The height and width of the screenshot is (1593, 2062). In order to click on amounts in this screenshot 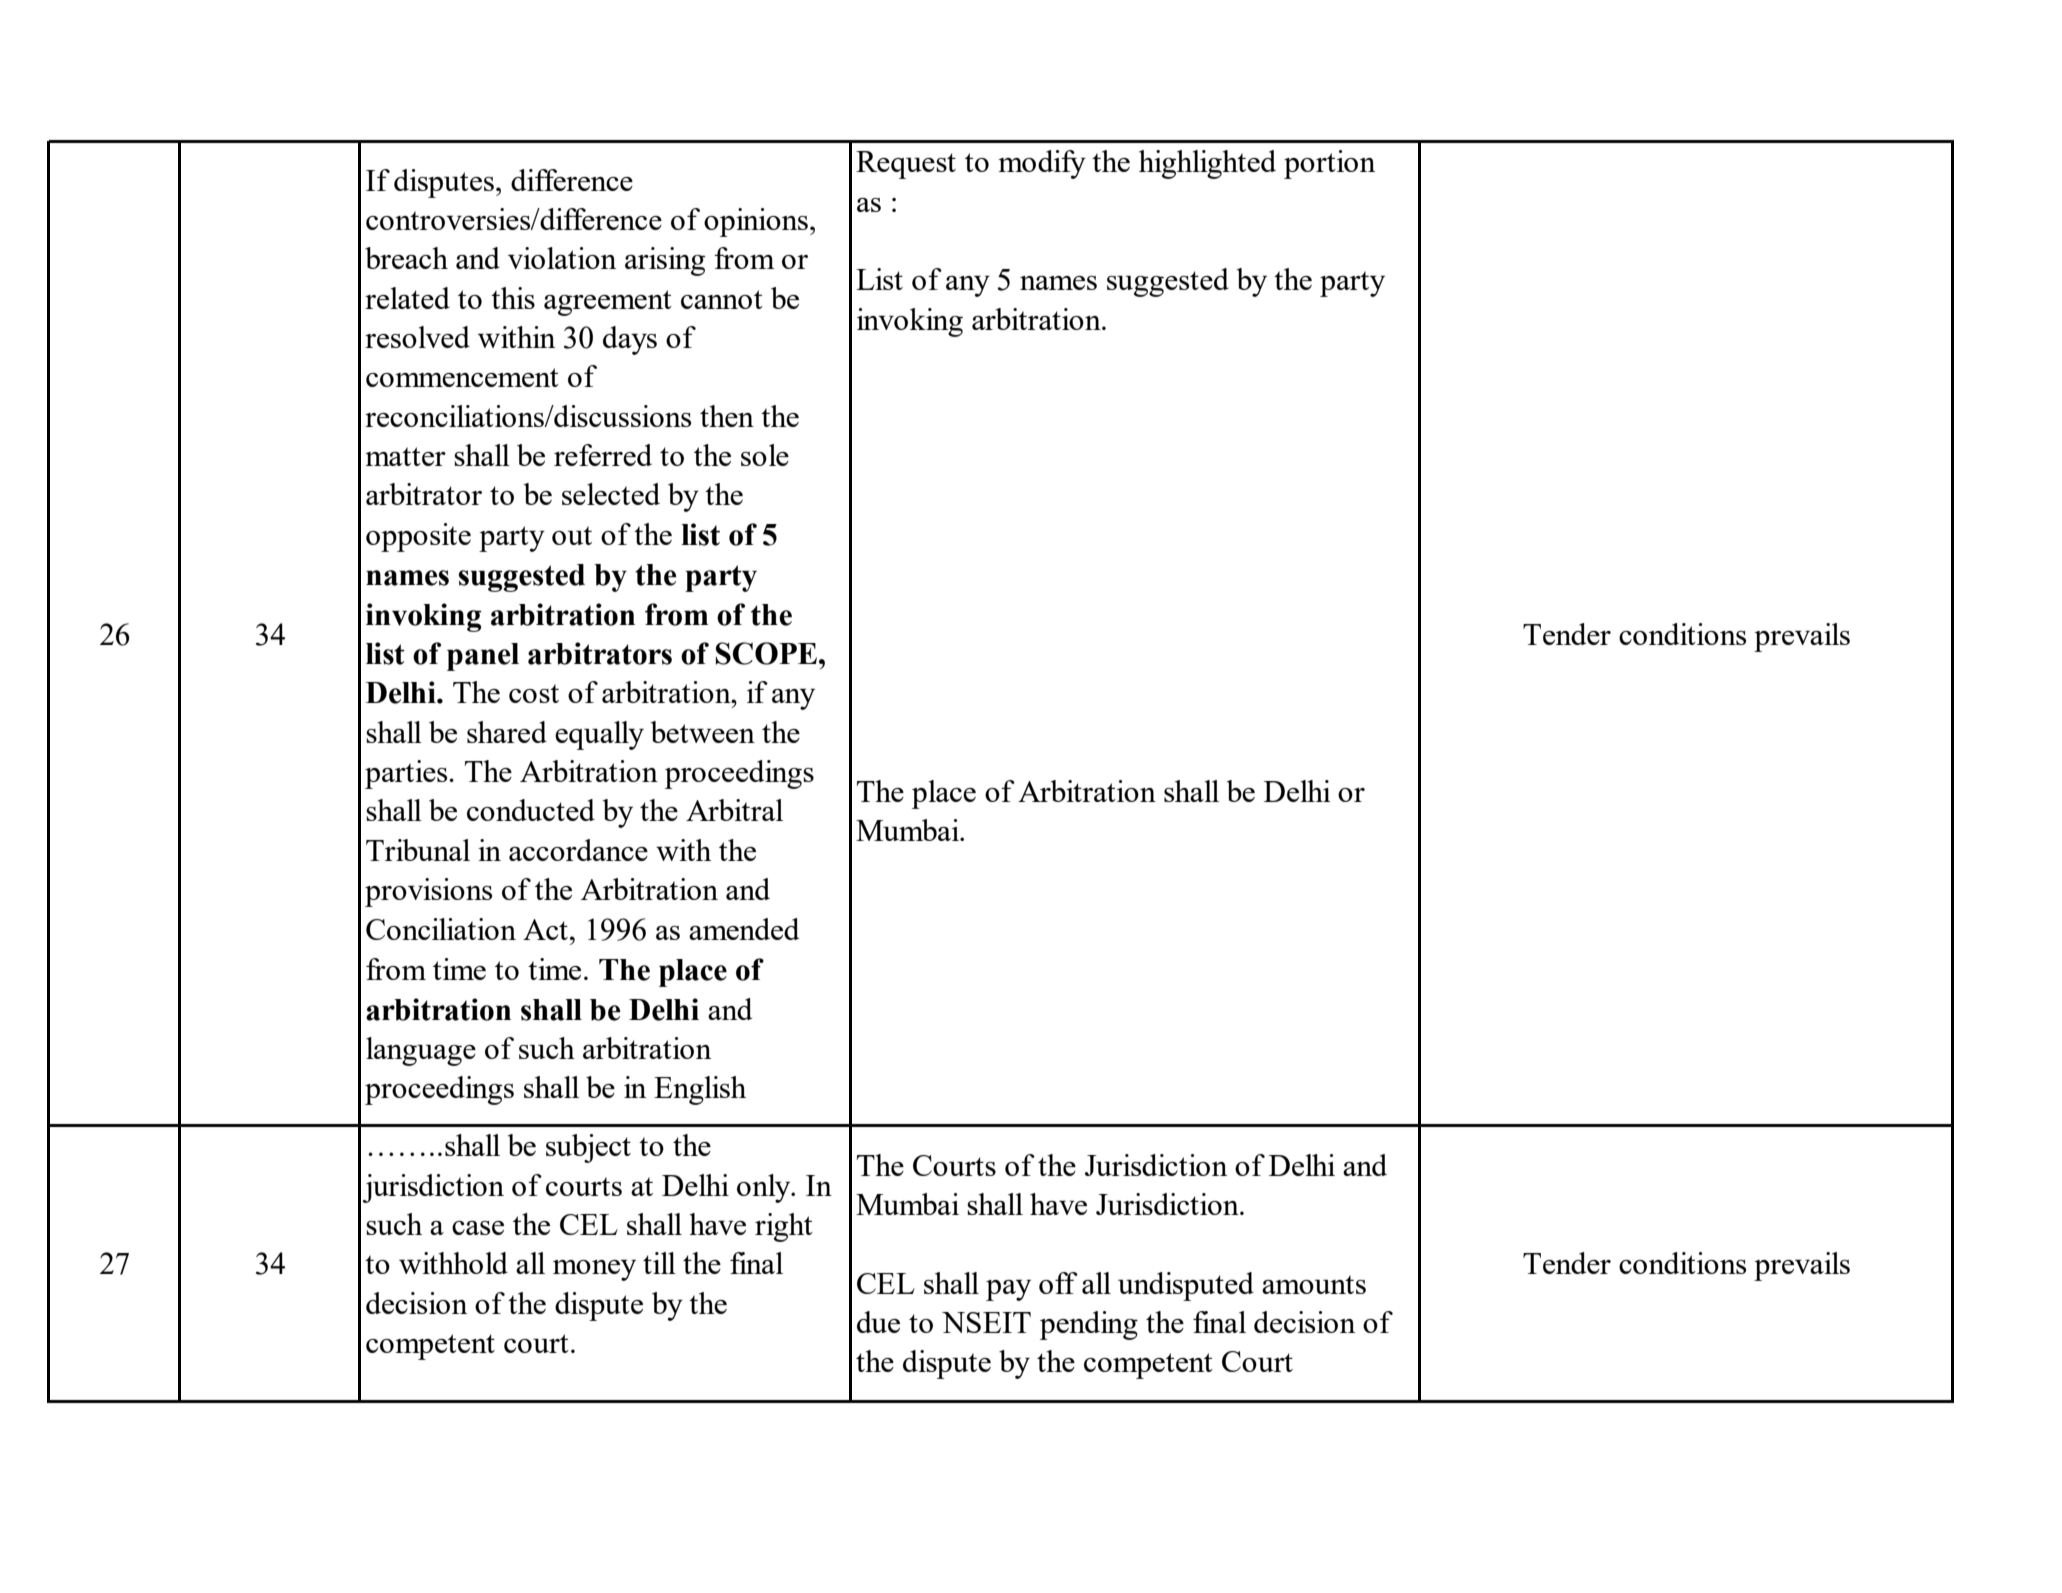, I will do `click(1314, 1284)`.
